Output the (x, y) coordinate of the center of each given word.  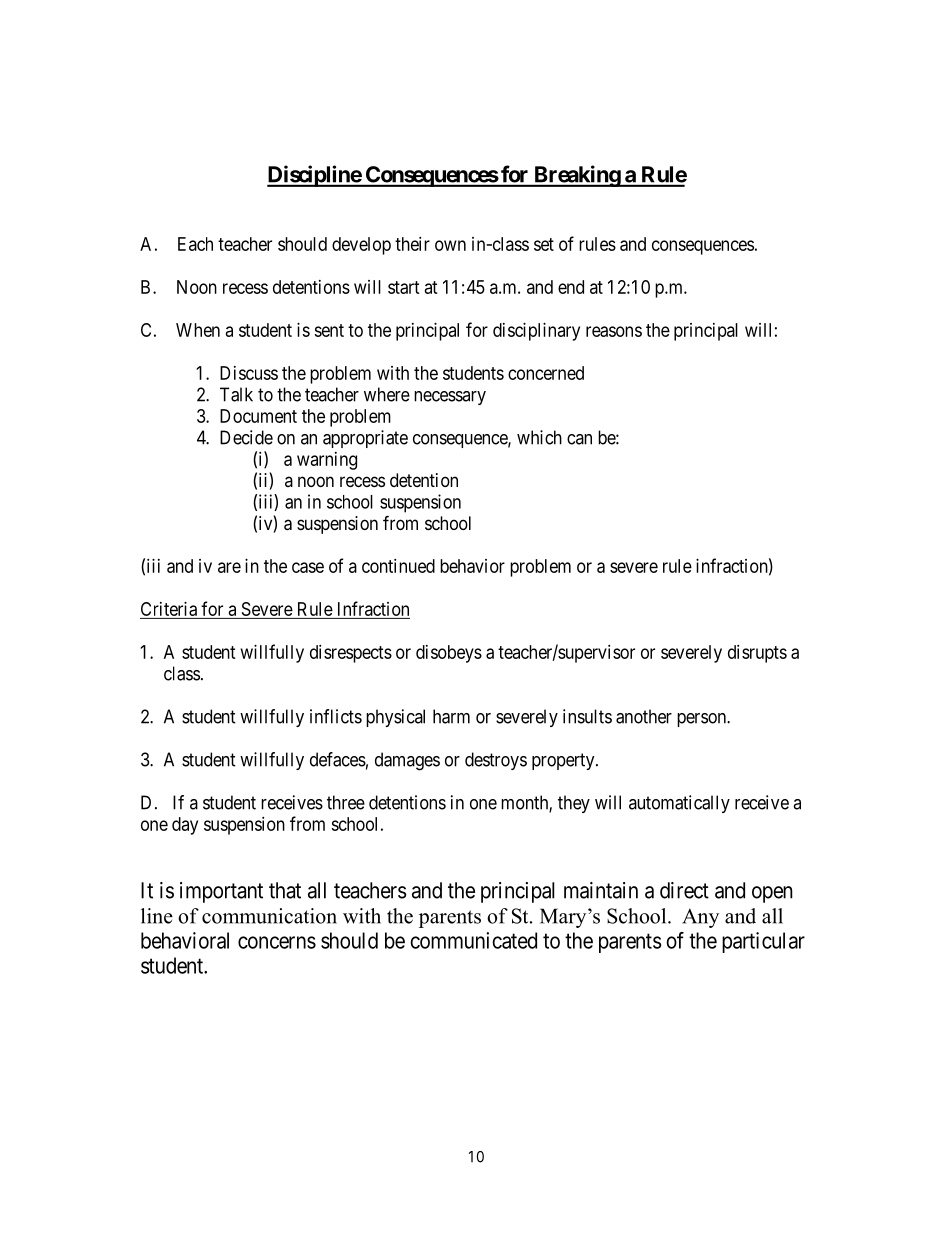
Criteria (169, 610)
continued (398, 566)
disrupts (757, 654)
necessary (450, 398)
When (198, 330)
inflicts (336, 716)
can (579, 439)
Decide (246, 437)
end (571, 287)
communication (269, 916)
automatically (679, 804)
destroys (496, 761)
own (450, 245)
